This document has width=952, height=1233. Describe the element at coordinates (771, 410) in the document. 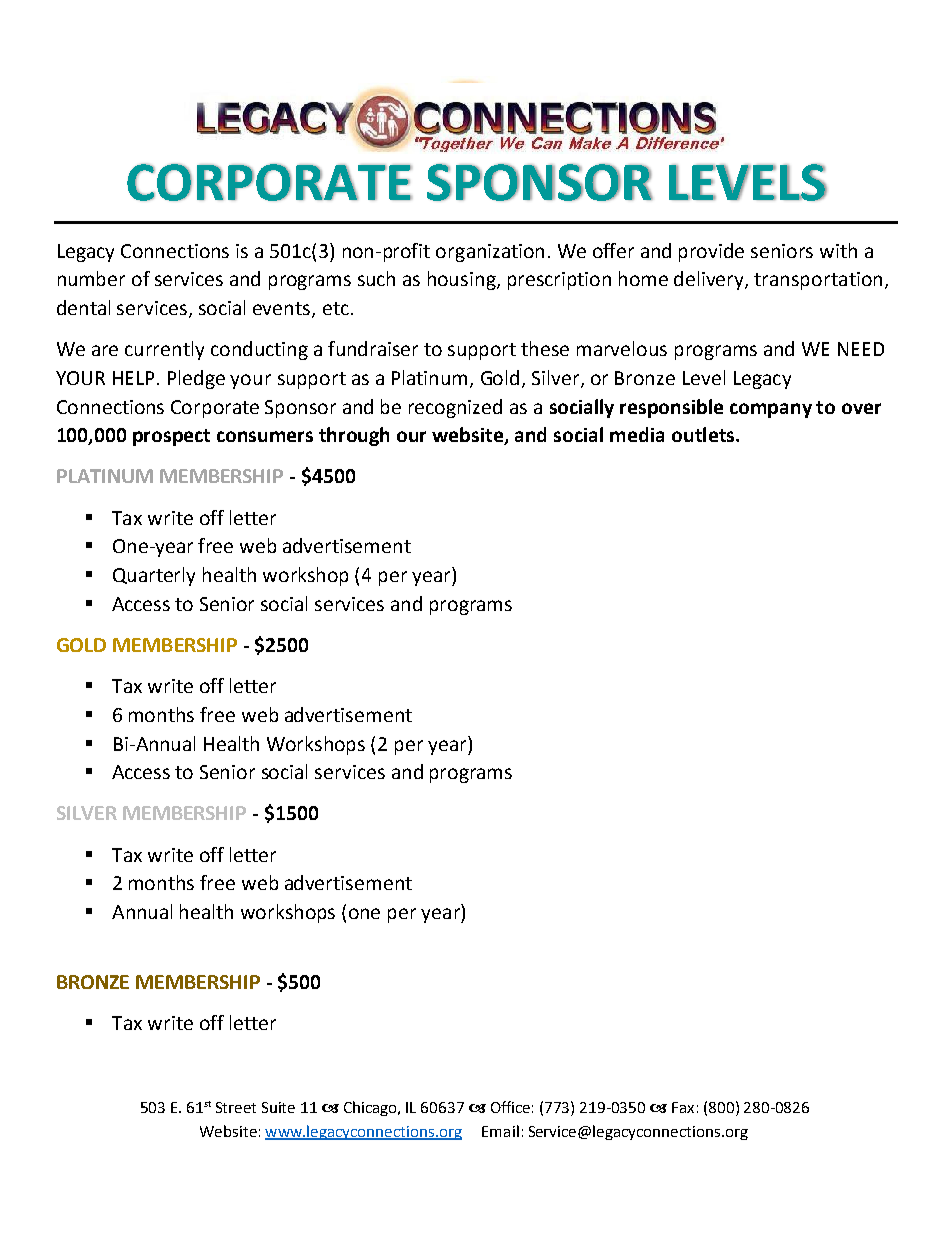

I see `company` at that location.
